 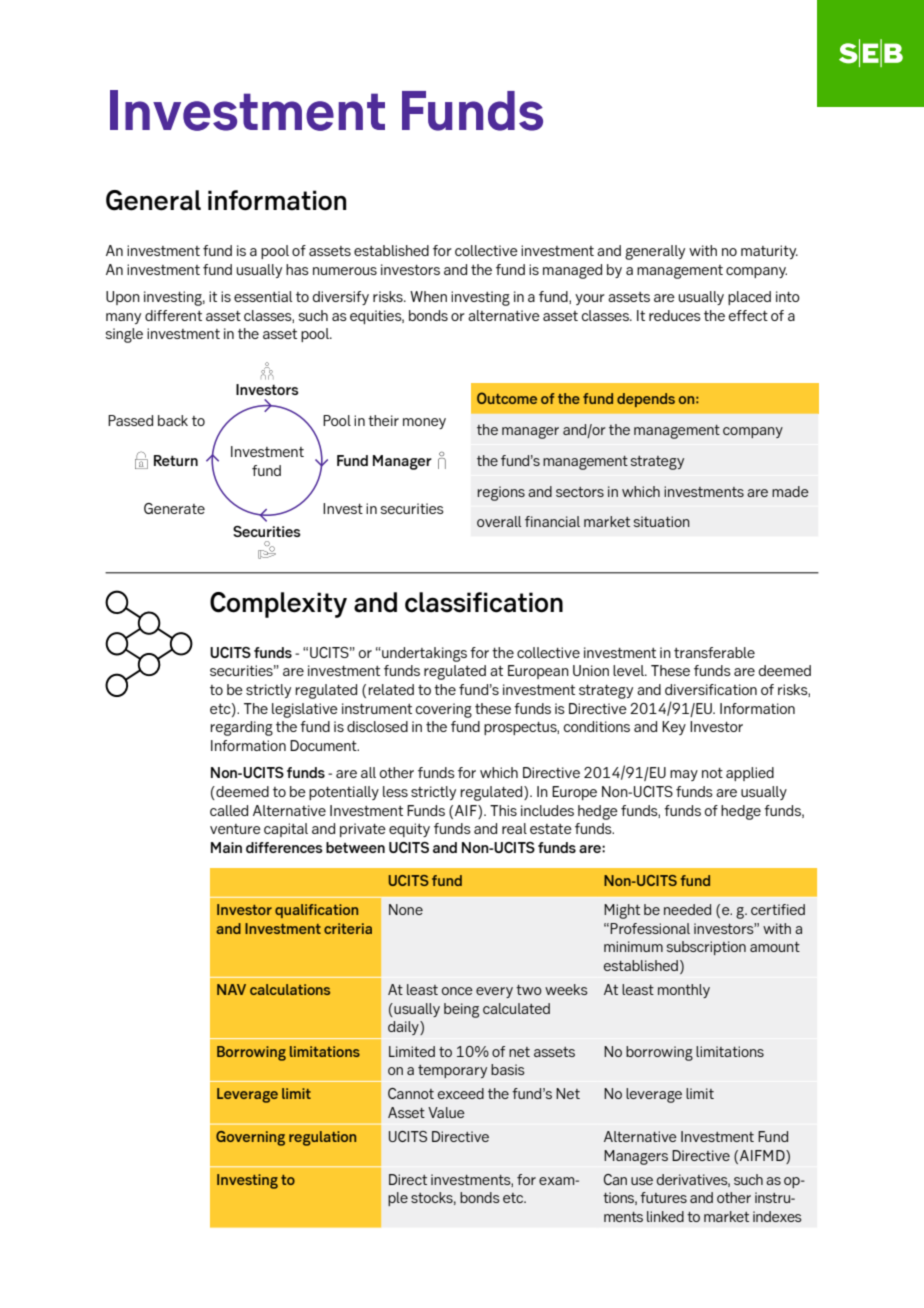 I want to click on Key, so click(x=674, y=728).
